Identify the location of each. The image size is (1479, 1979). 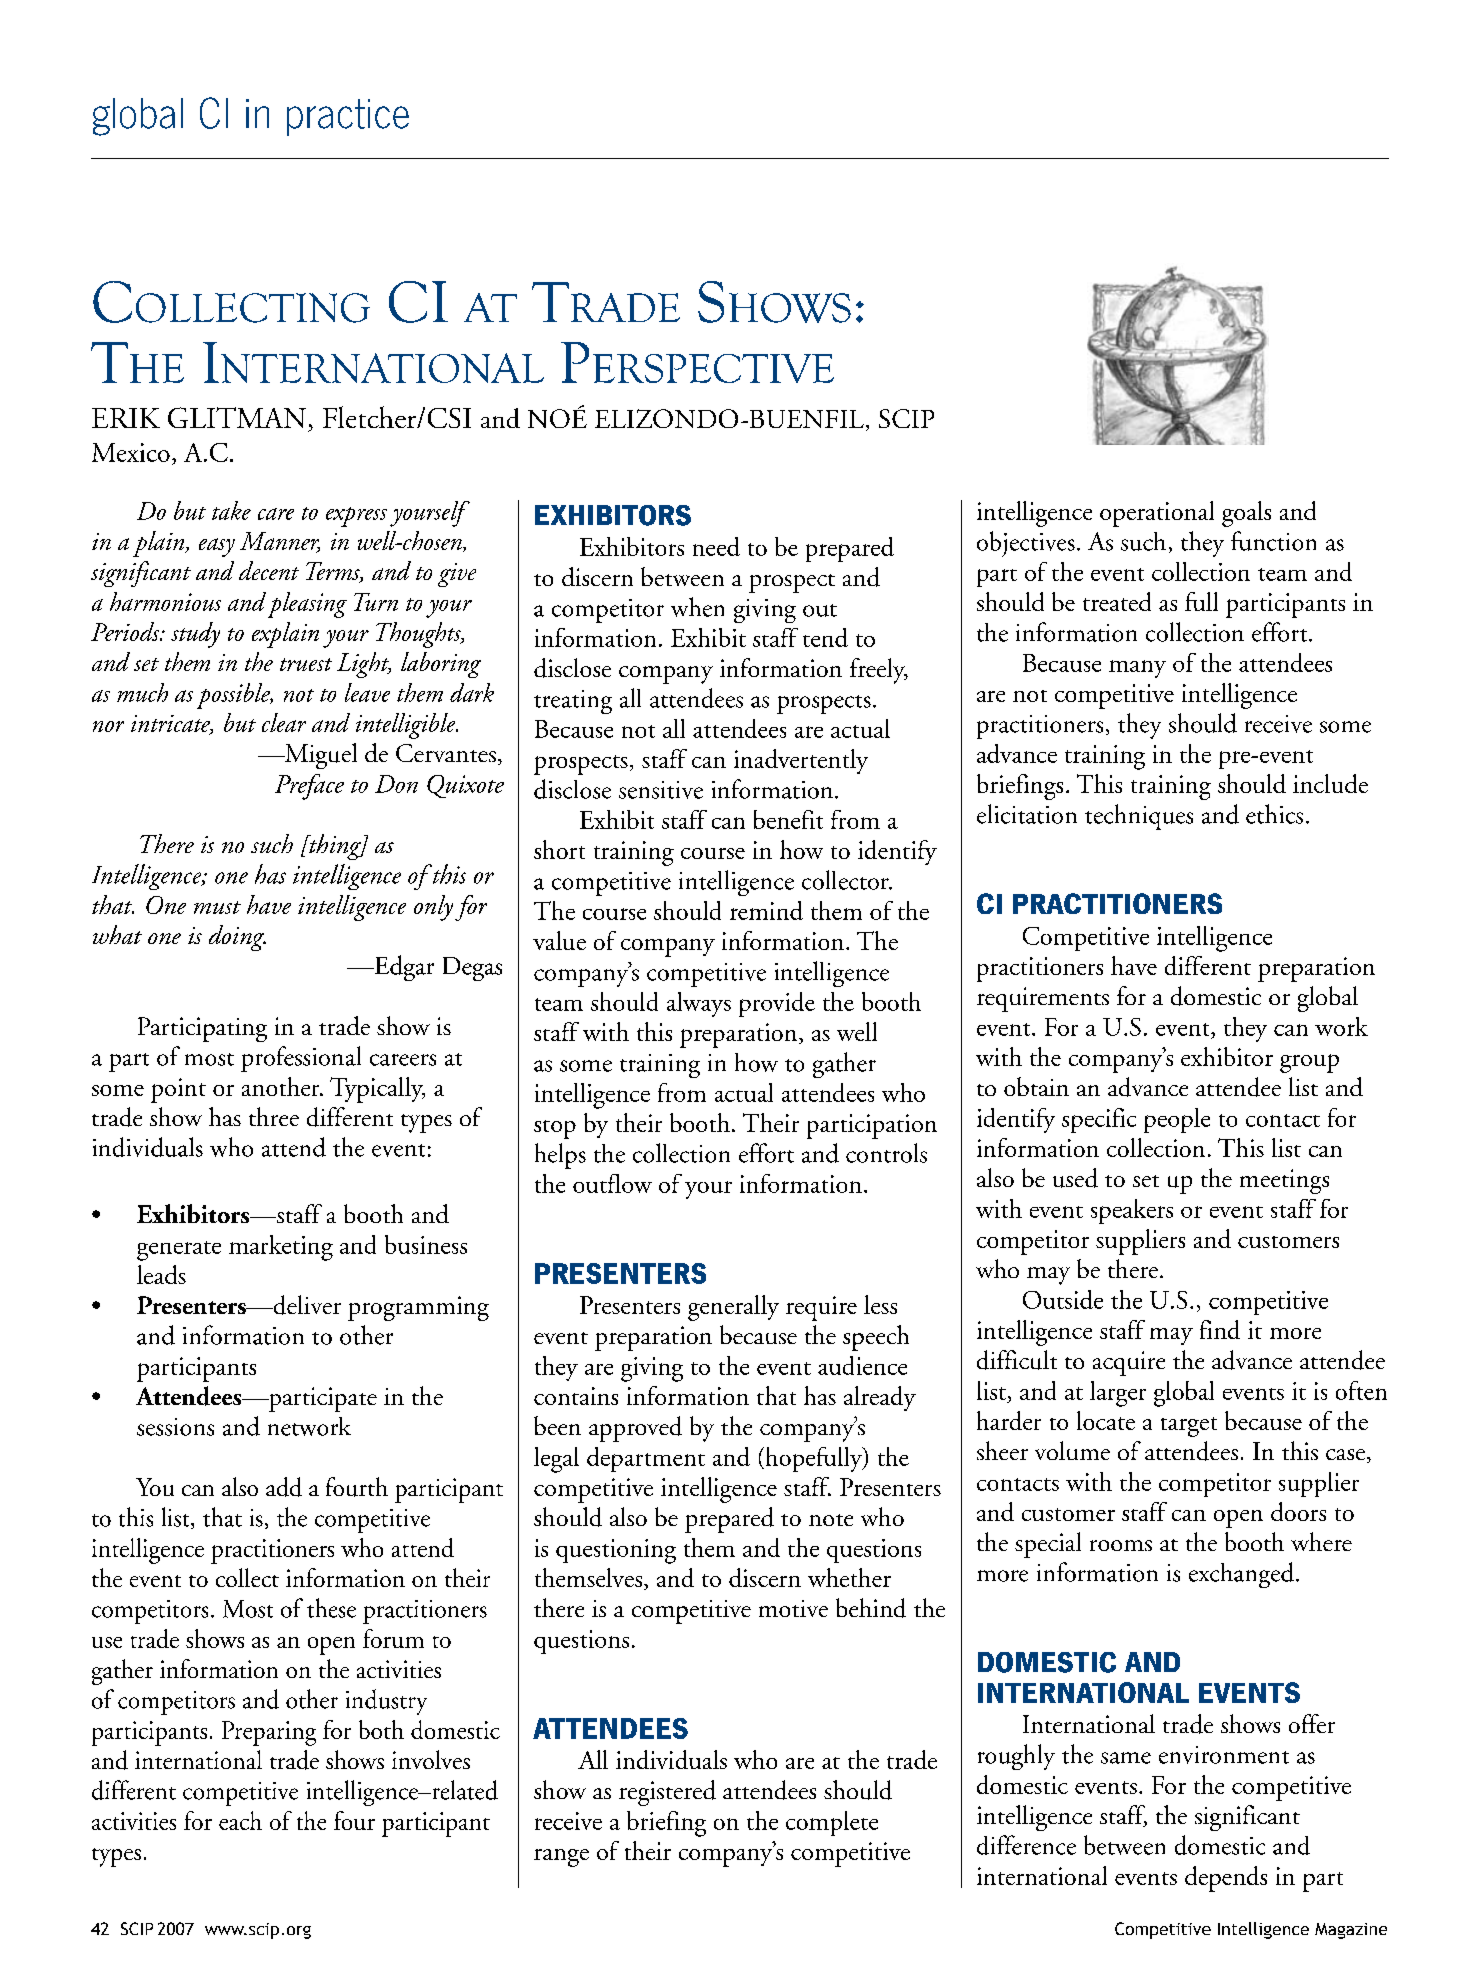
(240, 1820).
